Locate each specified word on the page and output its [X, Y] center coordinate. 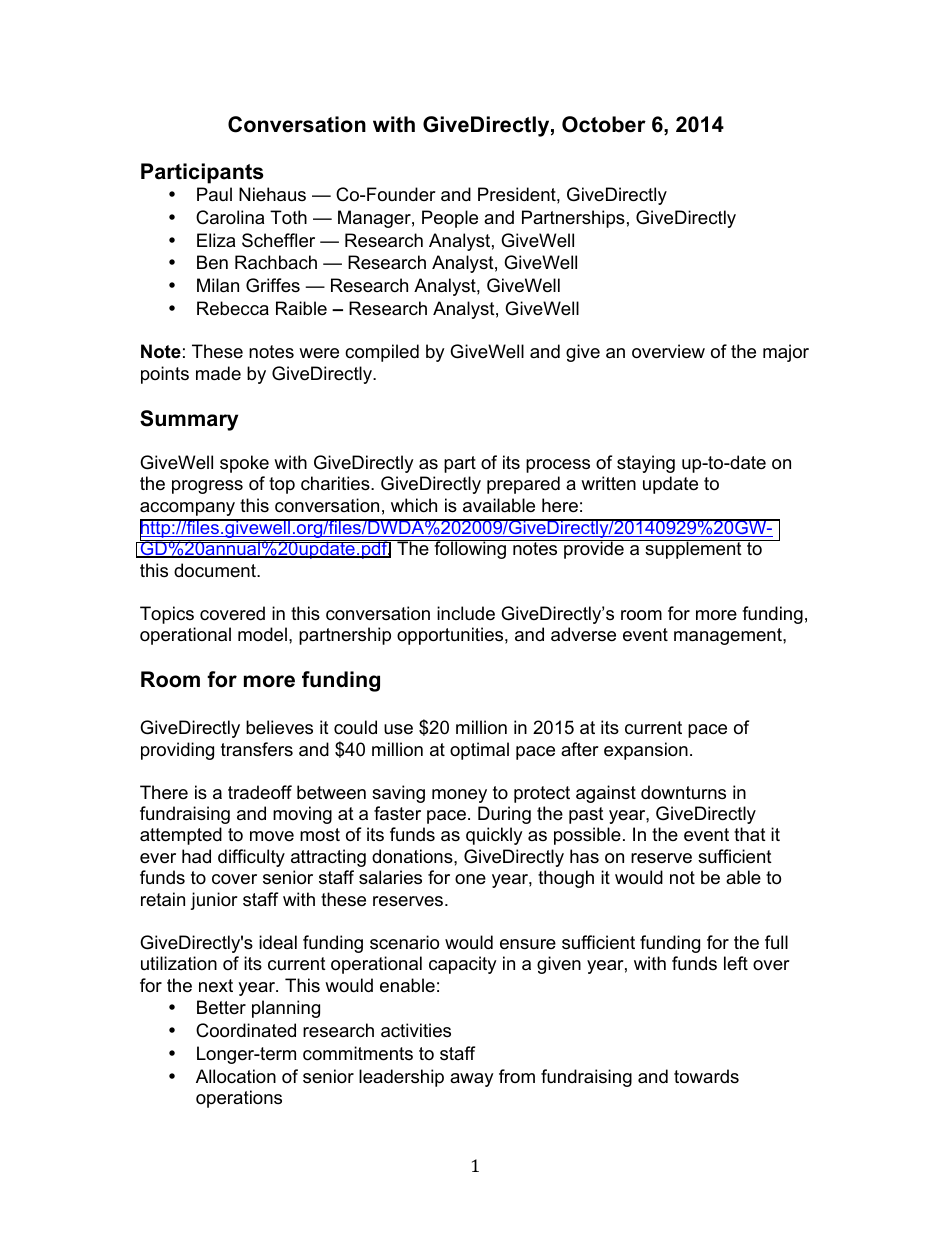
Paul [214, 194]
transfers [257, 749]
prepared [523, 485]
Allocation [236, 1076]
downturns [683, 792]
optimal [479, 751]
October [604, 124]
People [450, 219]
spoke [244, 464]
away [472, 1080]
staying [646, 464]
